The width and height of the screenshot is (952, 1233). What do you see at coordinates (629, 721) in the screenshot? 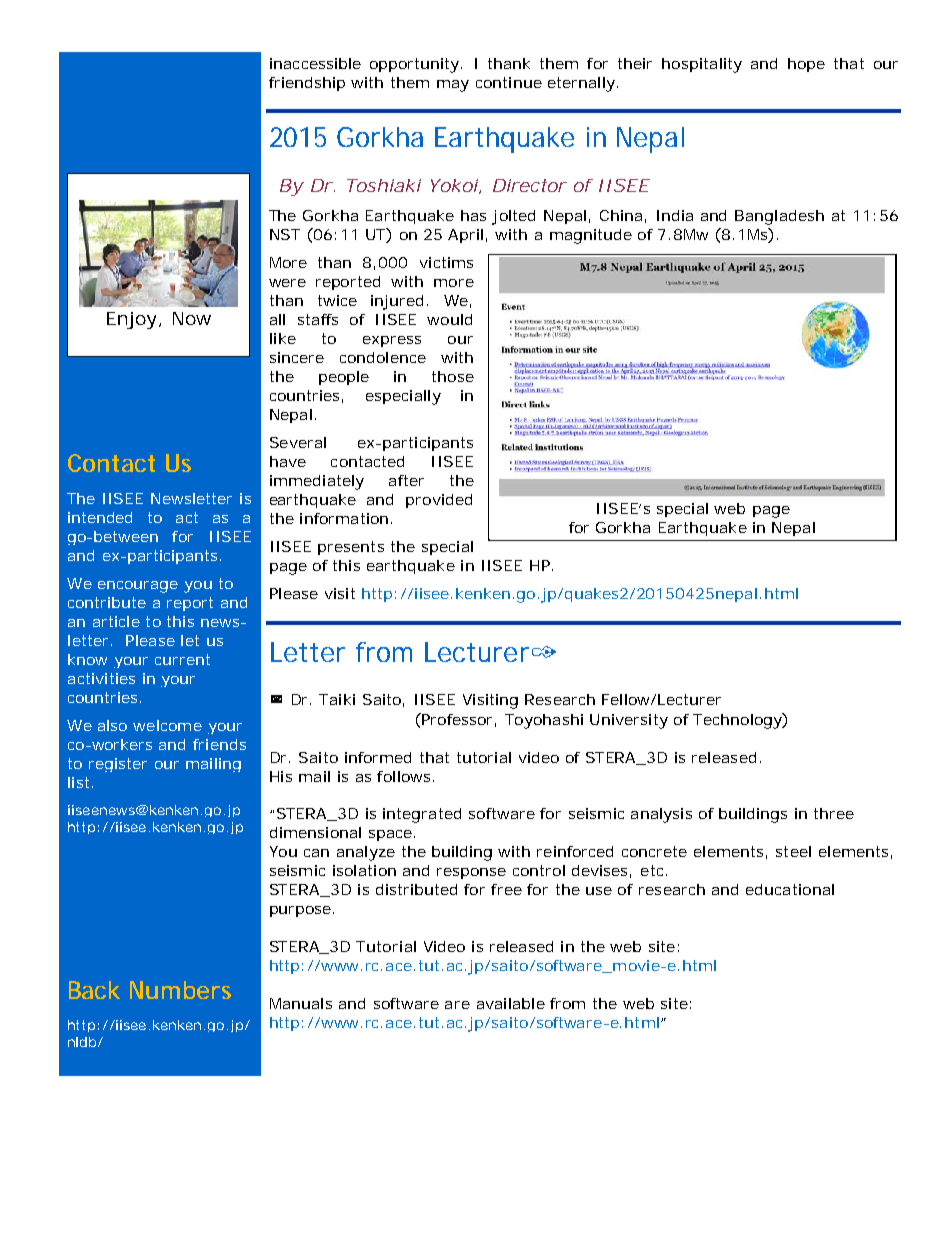
I see `University` at bounding box center [629, 721].
